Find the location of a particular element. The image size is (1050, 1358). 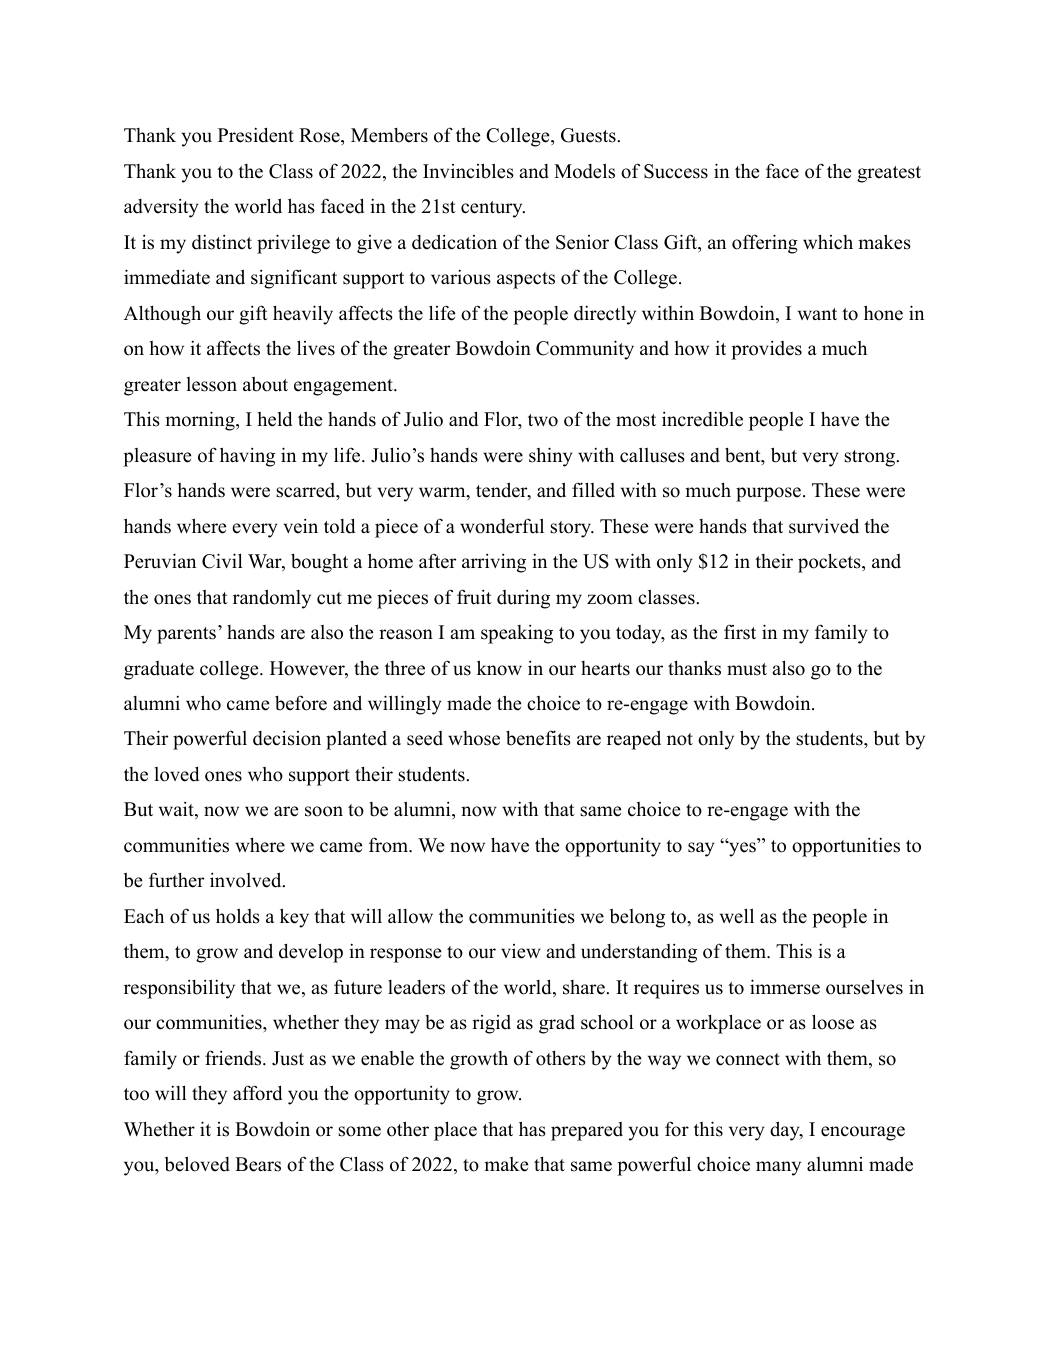

benefits is located at coordinates (538, 738).
